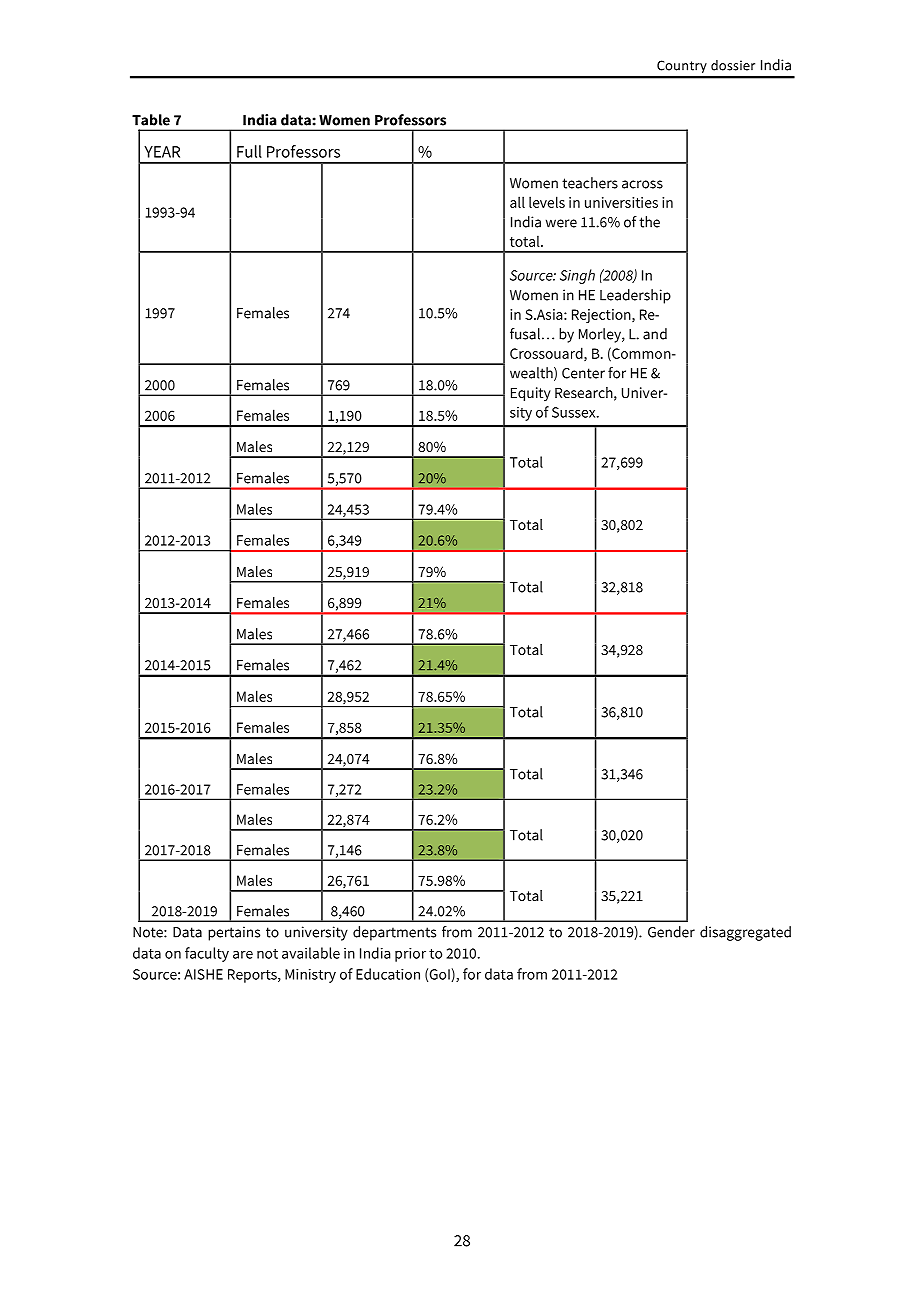  Describe the element at coordinates (207, 954) in the page. I see `faculty` at that location.
